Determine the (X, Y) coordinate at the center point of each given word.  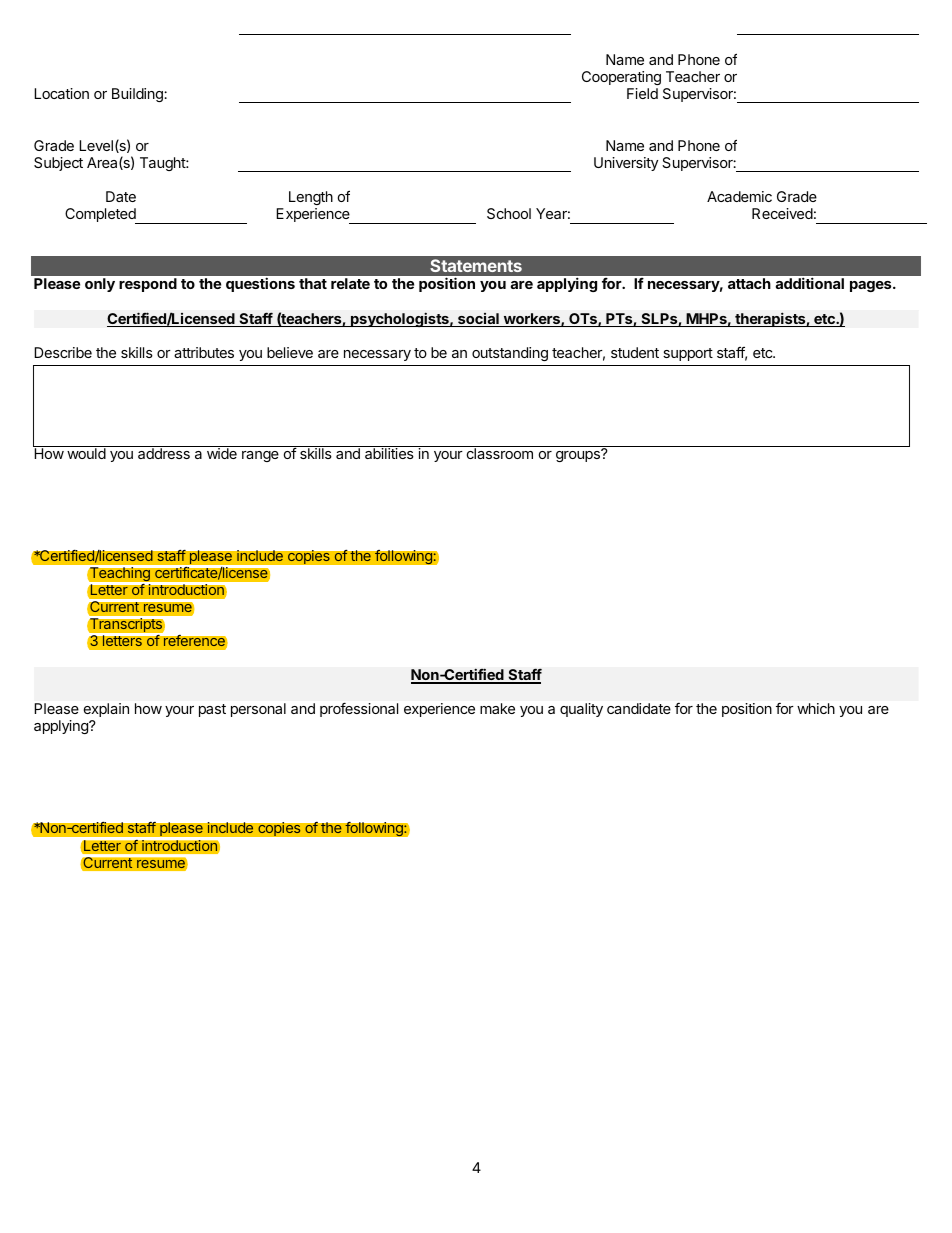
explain (106, 710)
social (478, 320)
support (688, 354)
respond (148, 285)
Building (138, 95)
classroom (500, 453)
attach (749, 283)
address (164, 453)
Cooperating (621, 78)
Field (642, 93)
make (497, 708)
